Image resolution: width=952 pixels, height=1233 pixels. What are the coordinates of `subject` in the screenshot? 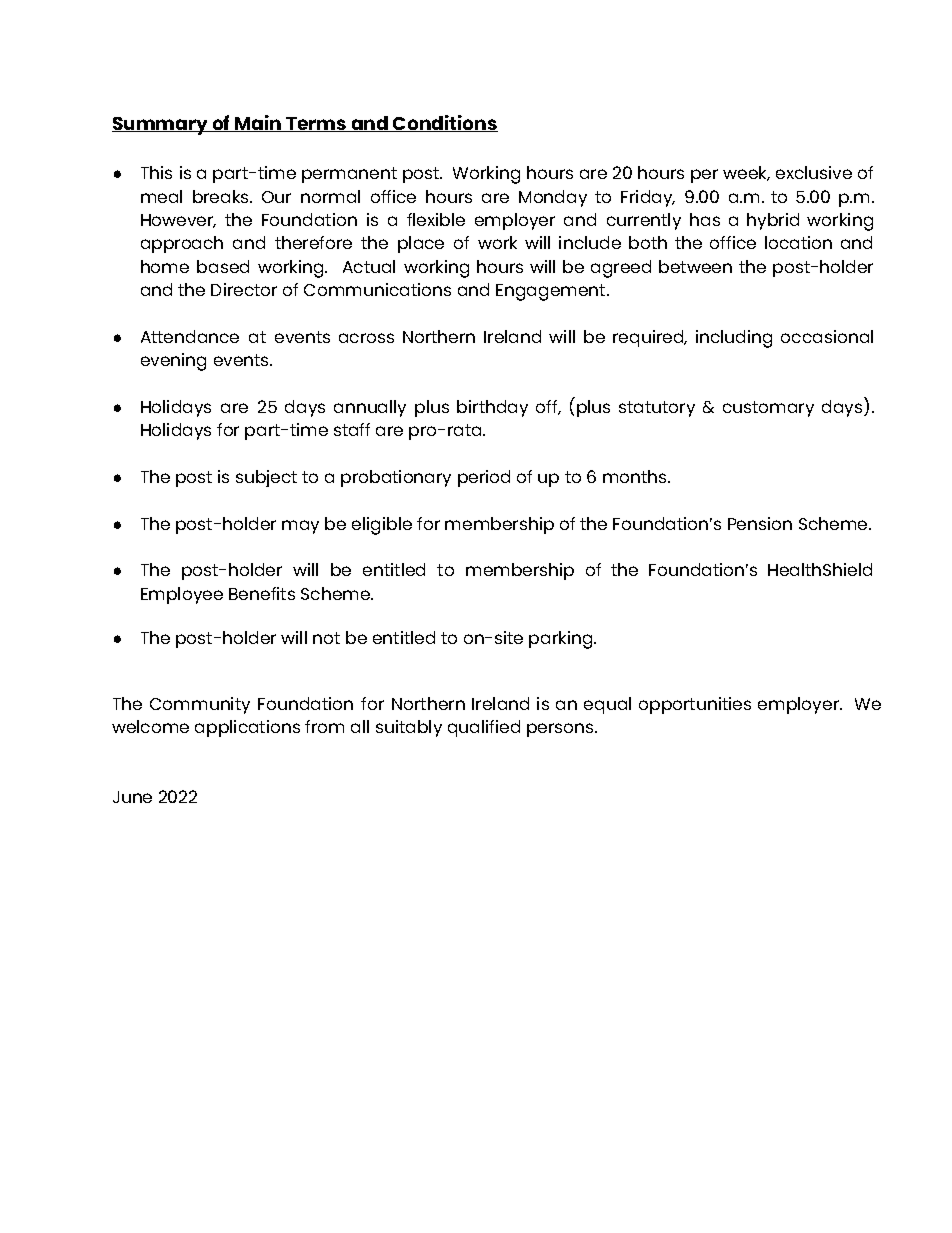 It's located at (266, 478).
